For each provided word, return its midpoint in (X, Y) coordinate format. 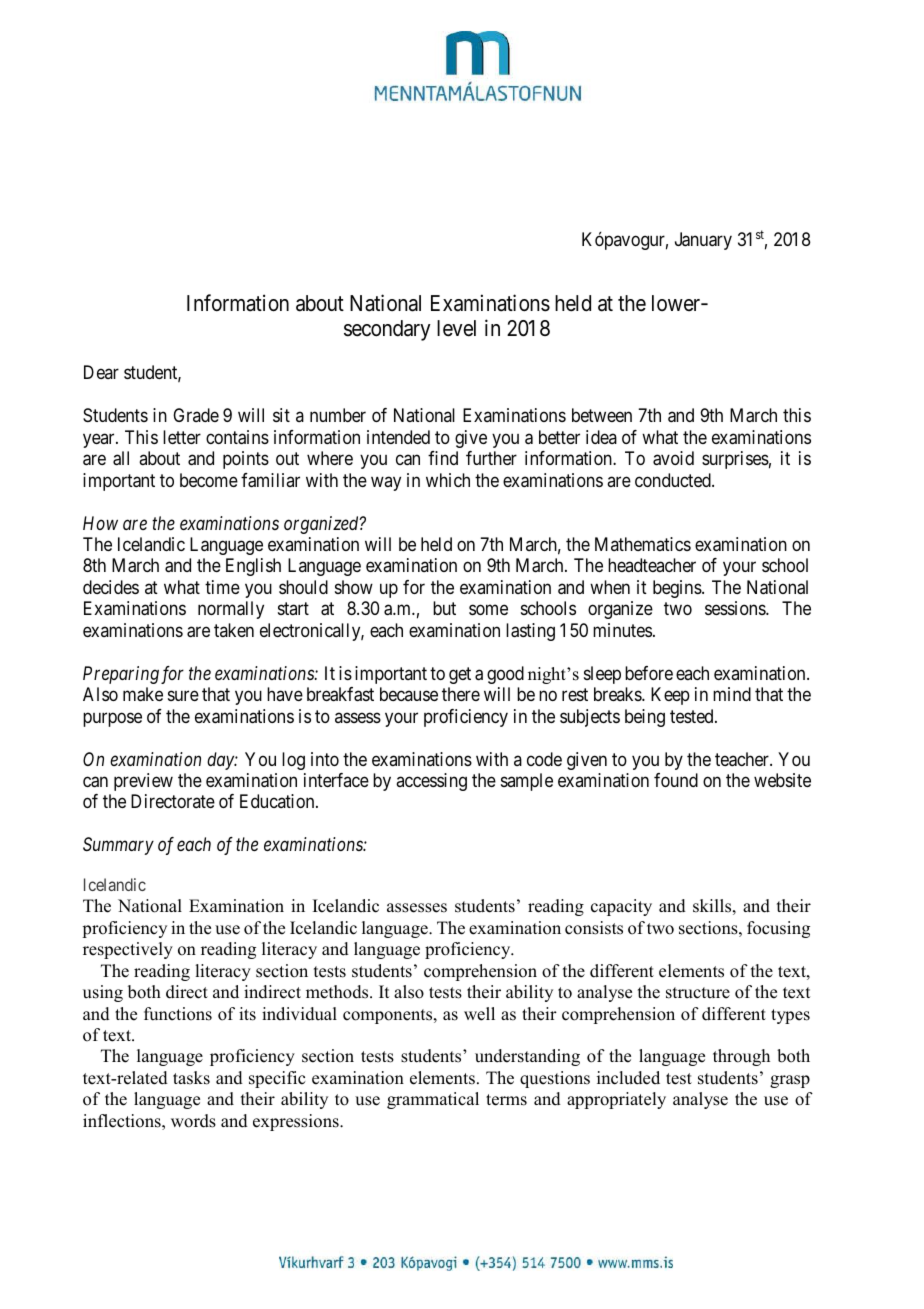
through (741, 1057)
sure (183, 696)
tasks (191, 1078)
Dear (101, 372)
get (460, 675)
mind (732, 694)
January (703, 241)
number (338, 415)
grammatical (433, 1100)
